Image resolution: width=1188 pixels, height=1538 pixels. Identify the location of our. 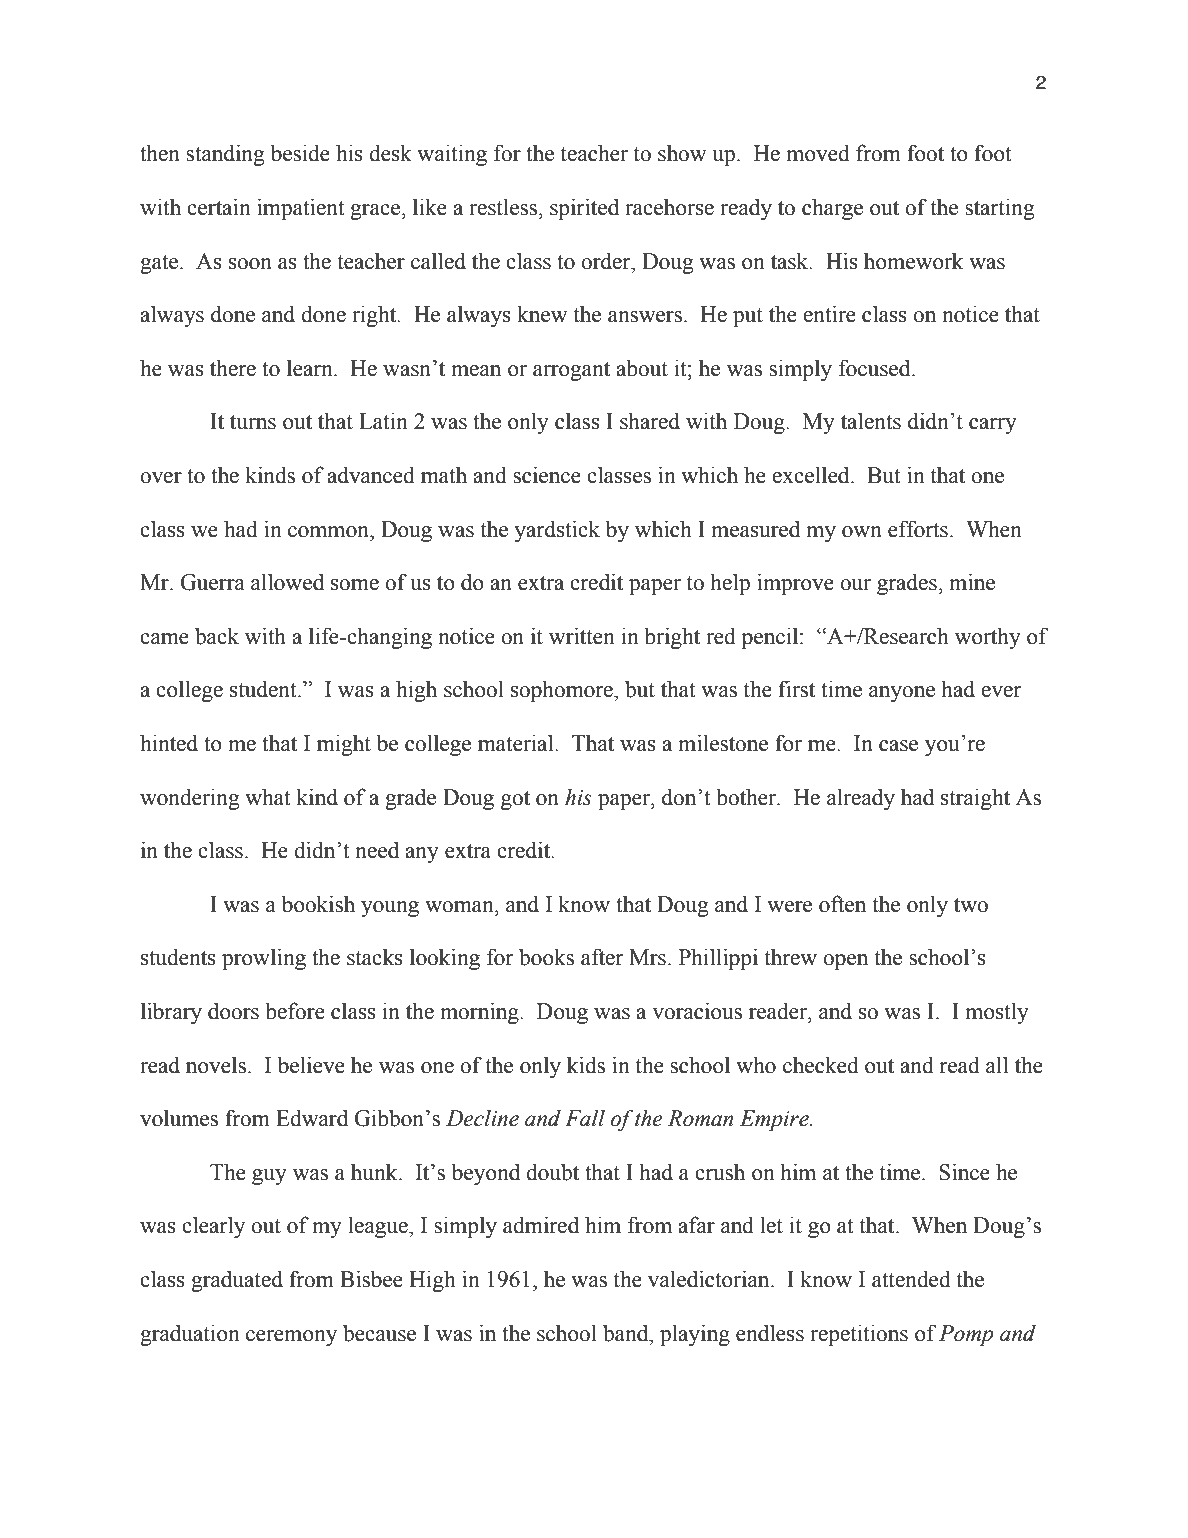
(855, 585).
